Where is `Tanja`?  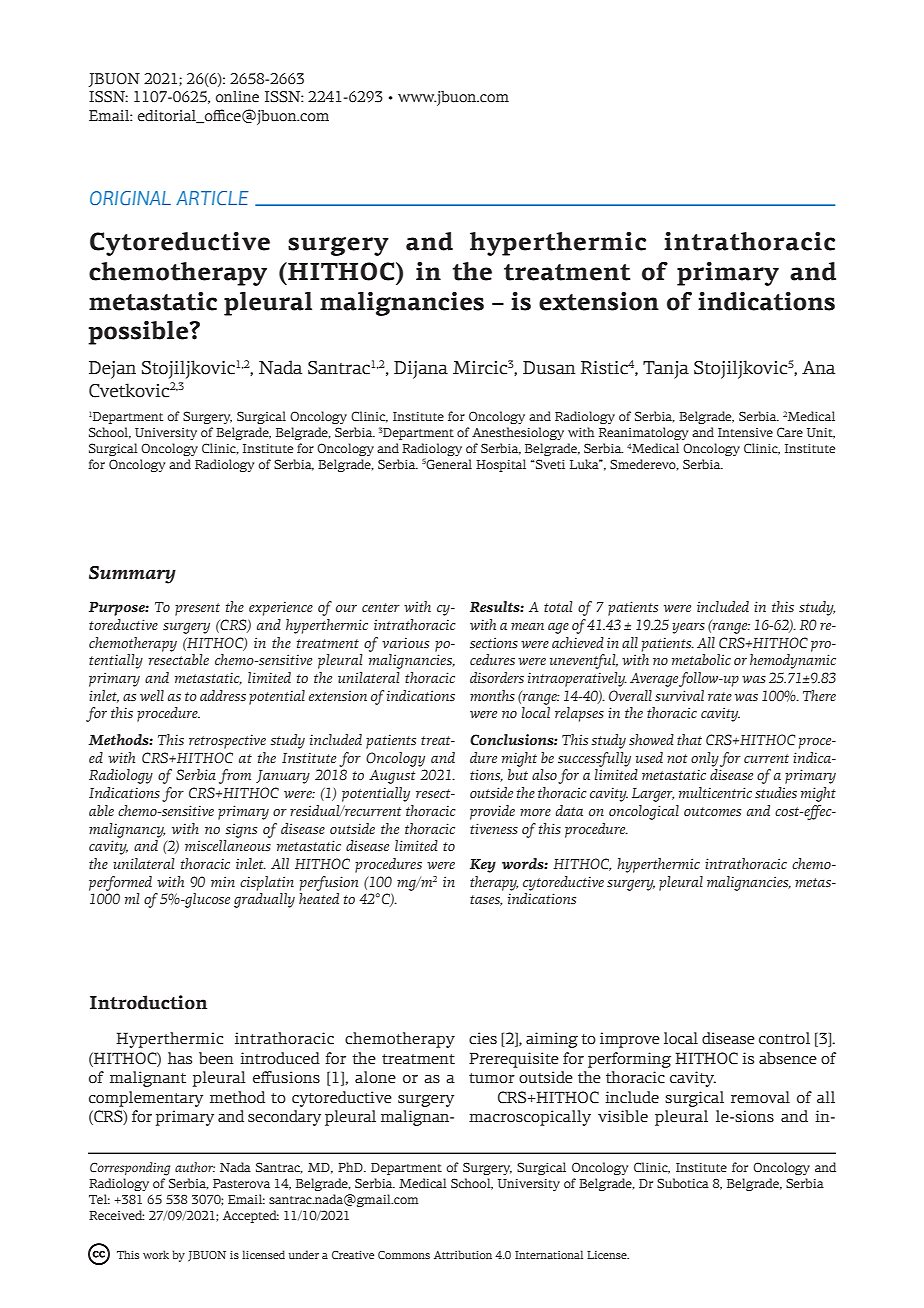 Tanja is located at coordinates (666, 370).
